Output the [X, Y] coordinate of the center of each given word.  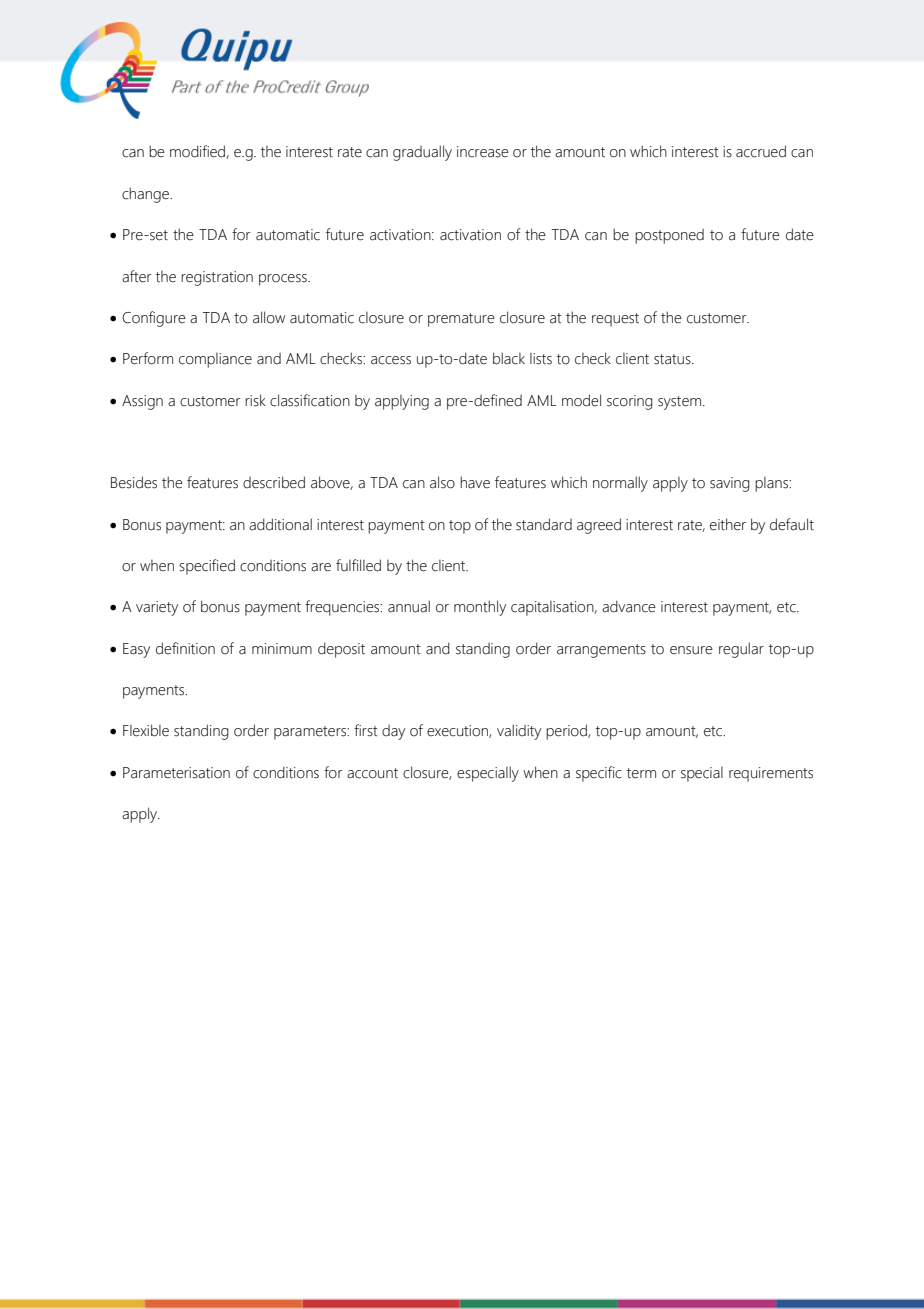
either [728, 524]
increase [483, 152]
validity [519, 732]
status [673, 359]
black [509, 358]
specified [207, 567]
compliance [215, 360]
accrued [761, 151]
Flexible [146, 730]
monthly [480, 608]
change [146, 195]
